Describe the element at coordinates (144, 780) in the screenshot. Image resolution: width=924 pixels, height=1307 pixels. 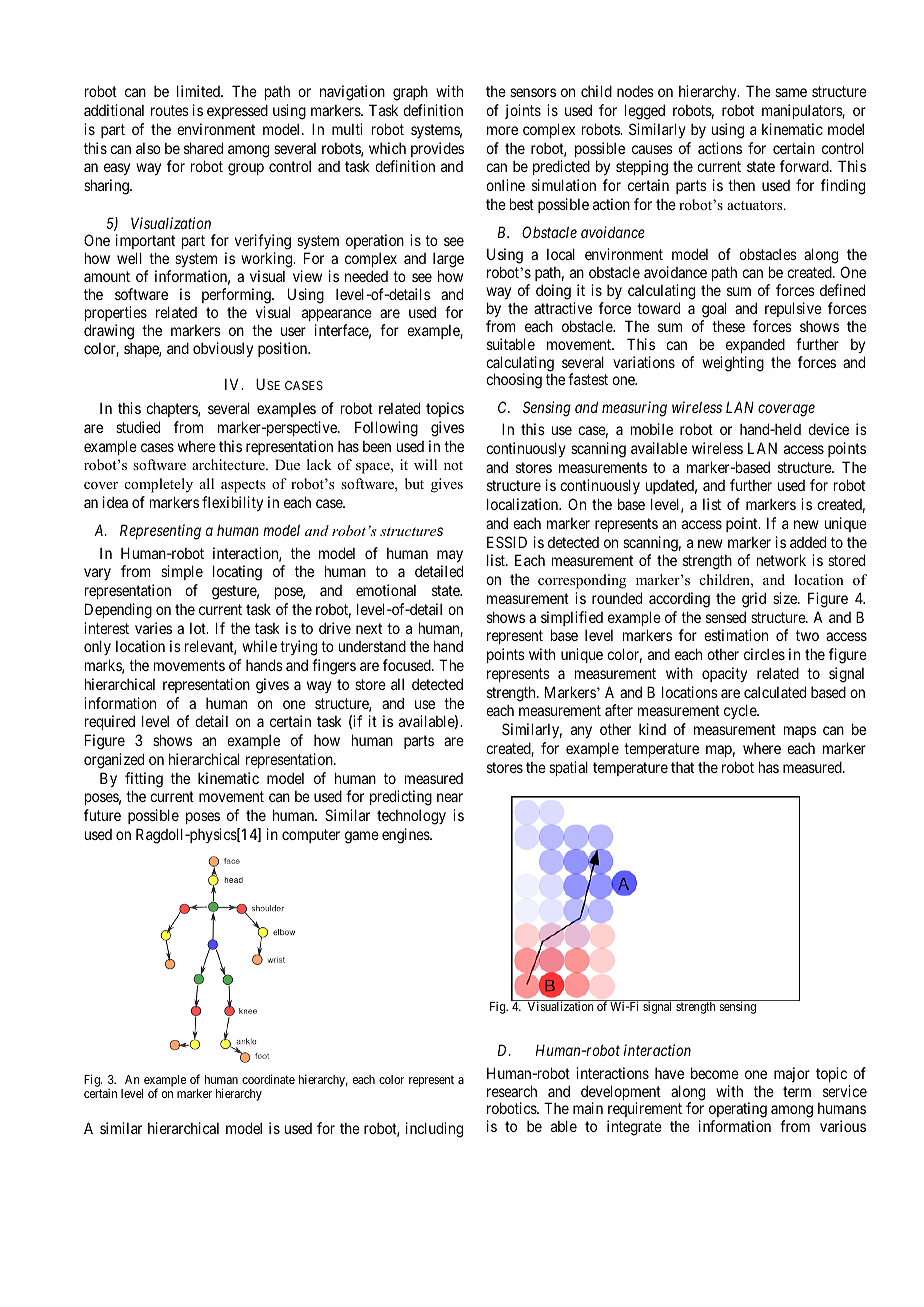
I see `fitting` at that location.
